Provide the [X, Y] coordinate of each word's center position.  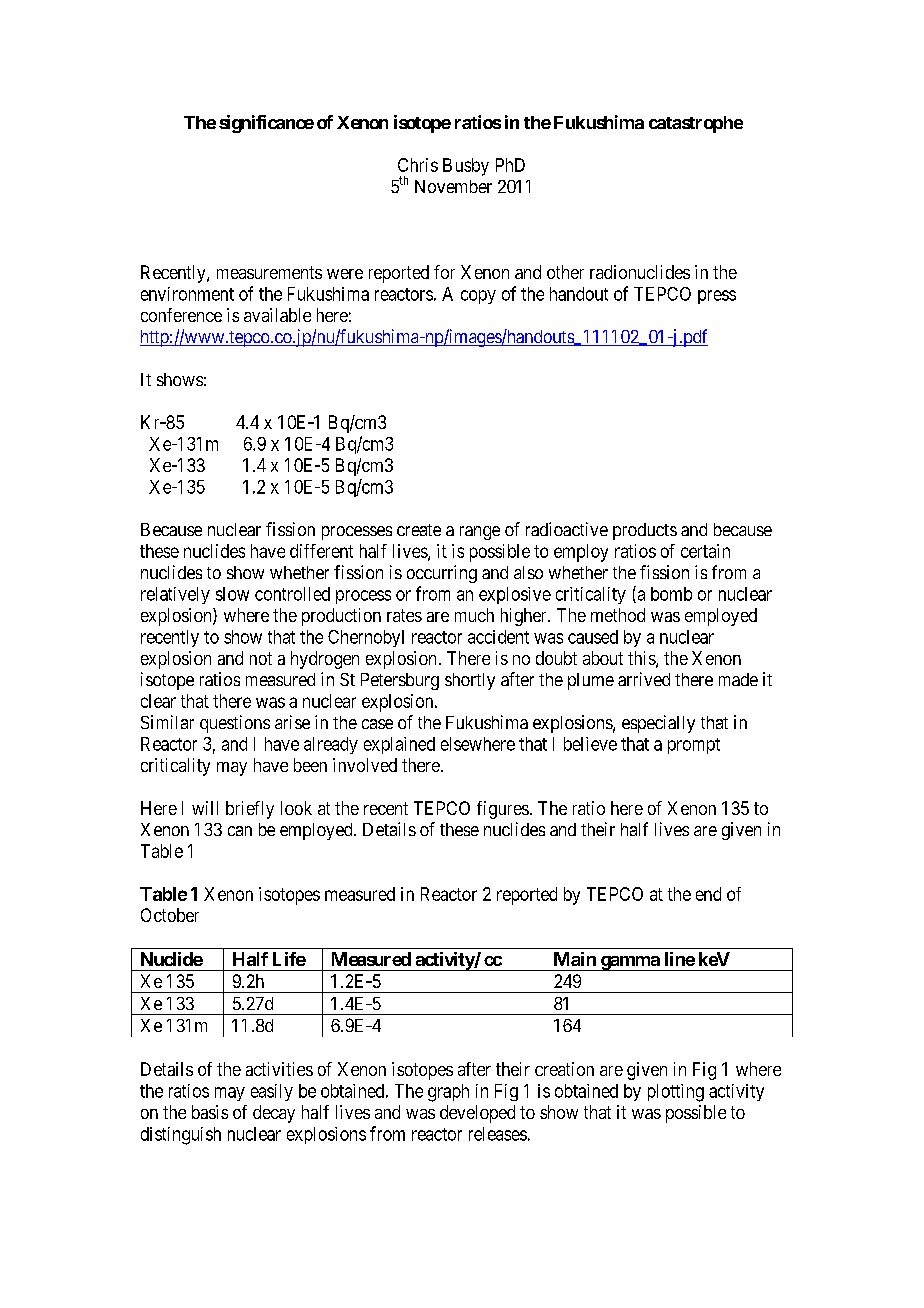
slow [232, 594]
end [708, 894]
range [480, 533]
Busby [466, 167]
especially [658, 724]
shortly [470, 681]
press [717, 297]
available [277, 315]
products [645, 531]
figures [503, 810]
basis [210, 1112]
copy [478, 297]
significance [266, 124]
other [565, 272]
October [170, 915]
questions [235, 724]
